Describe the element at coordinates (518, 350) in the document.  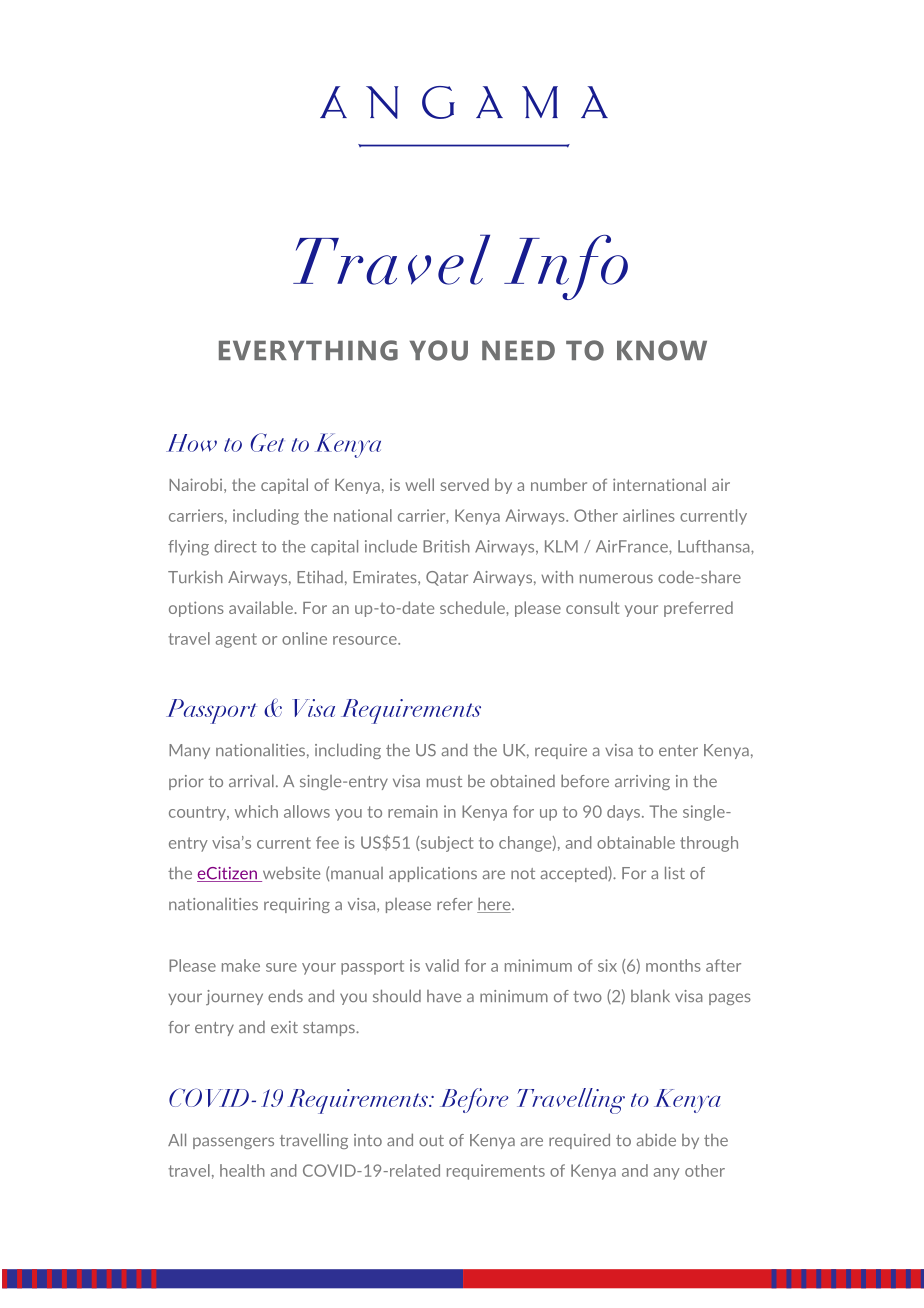
I see `NEED` at that location.
